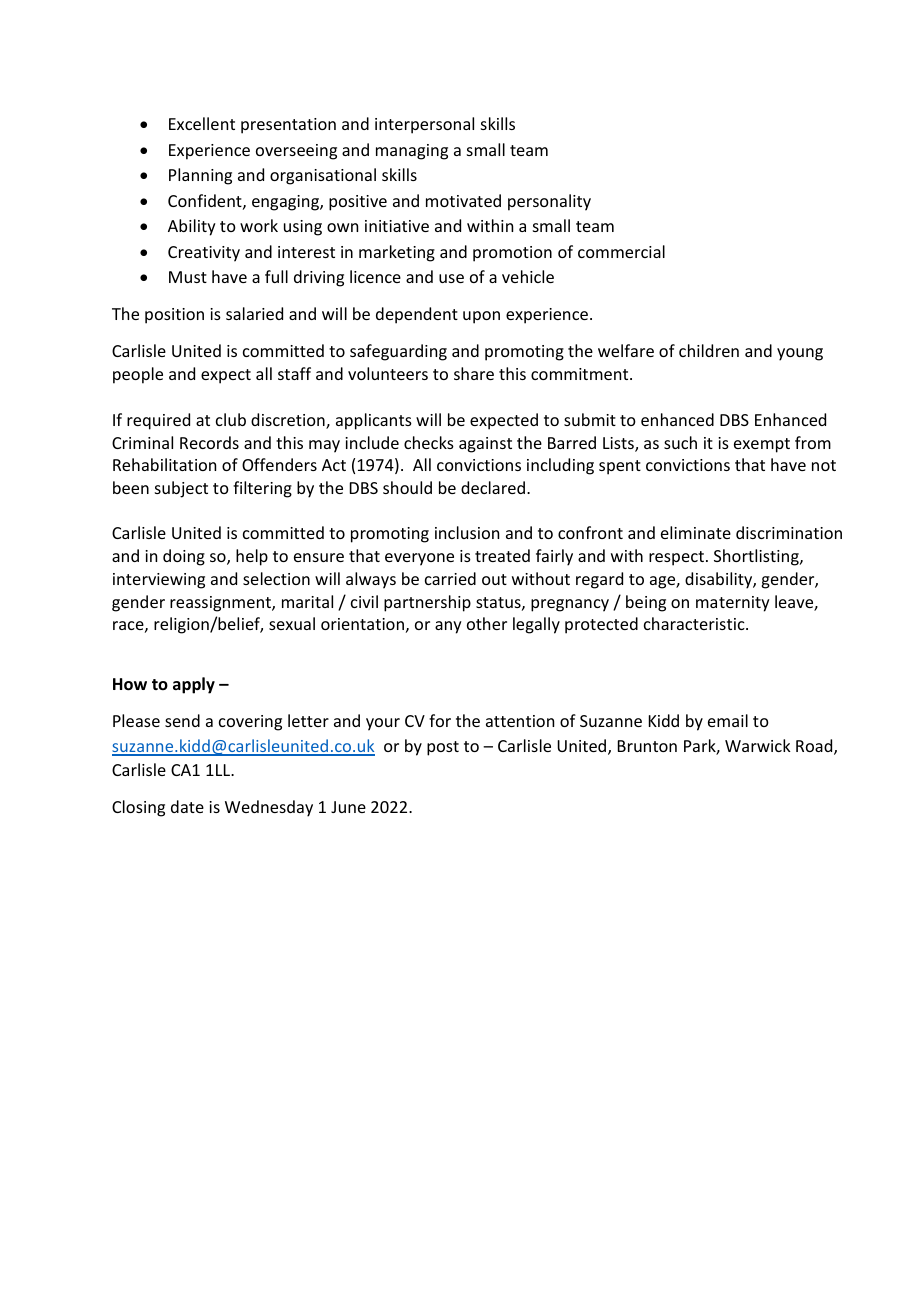 This screenshot has width=924, height=1308. Describe the element at coordinates (549, 202) in the screenshot. I see `personality` at that location.
